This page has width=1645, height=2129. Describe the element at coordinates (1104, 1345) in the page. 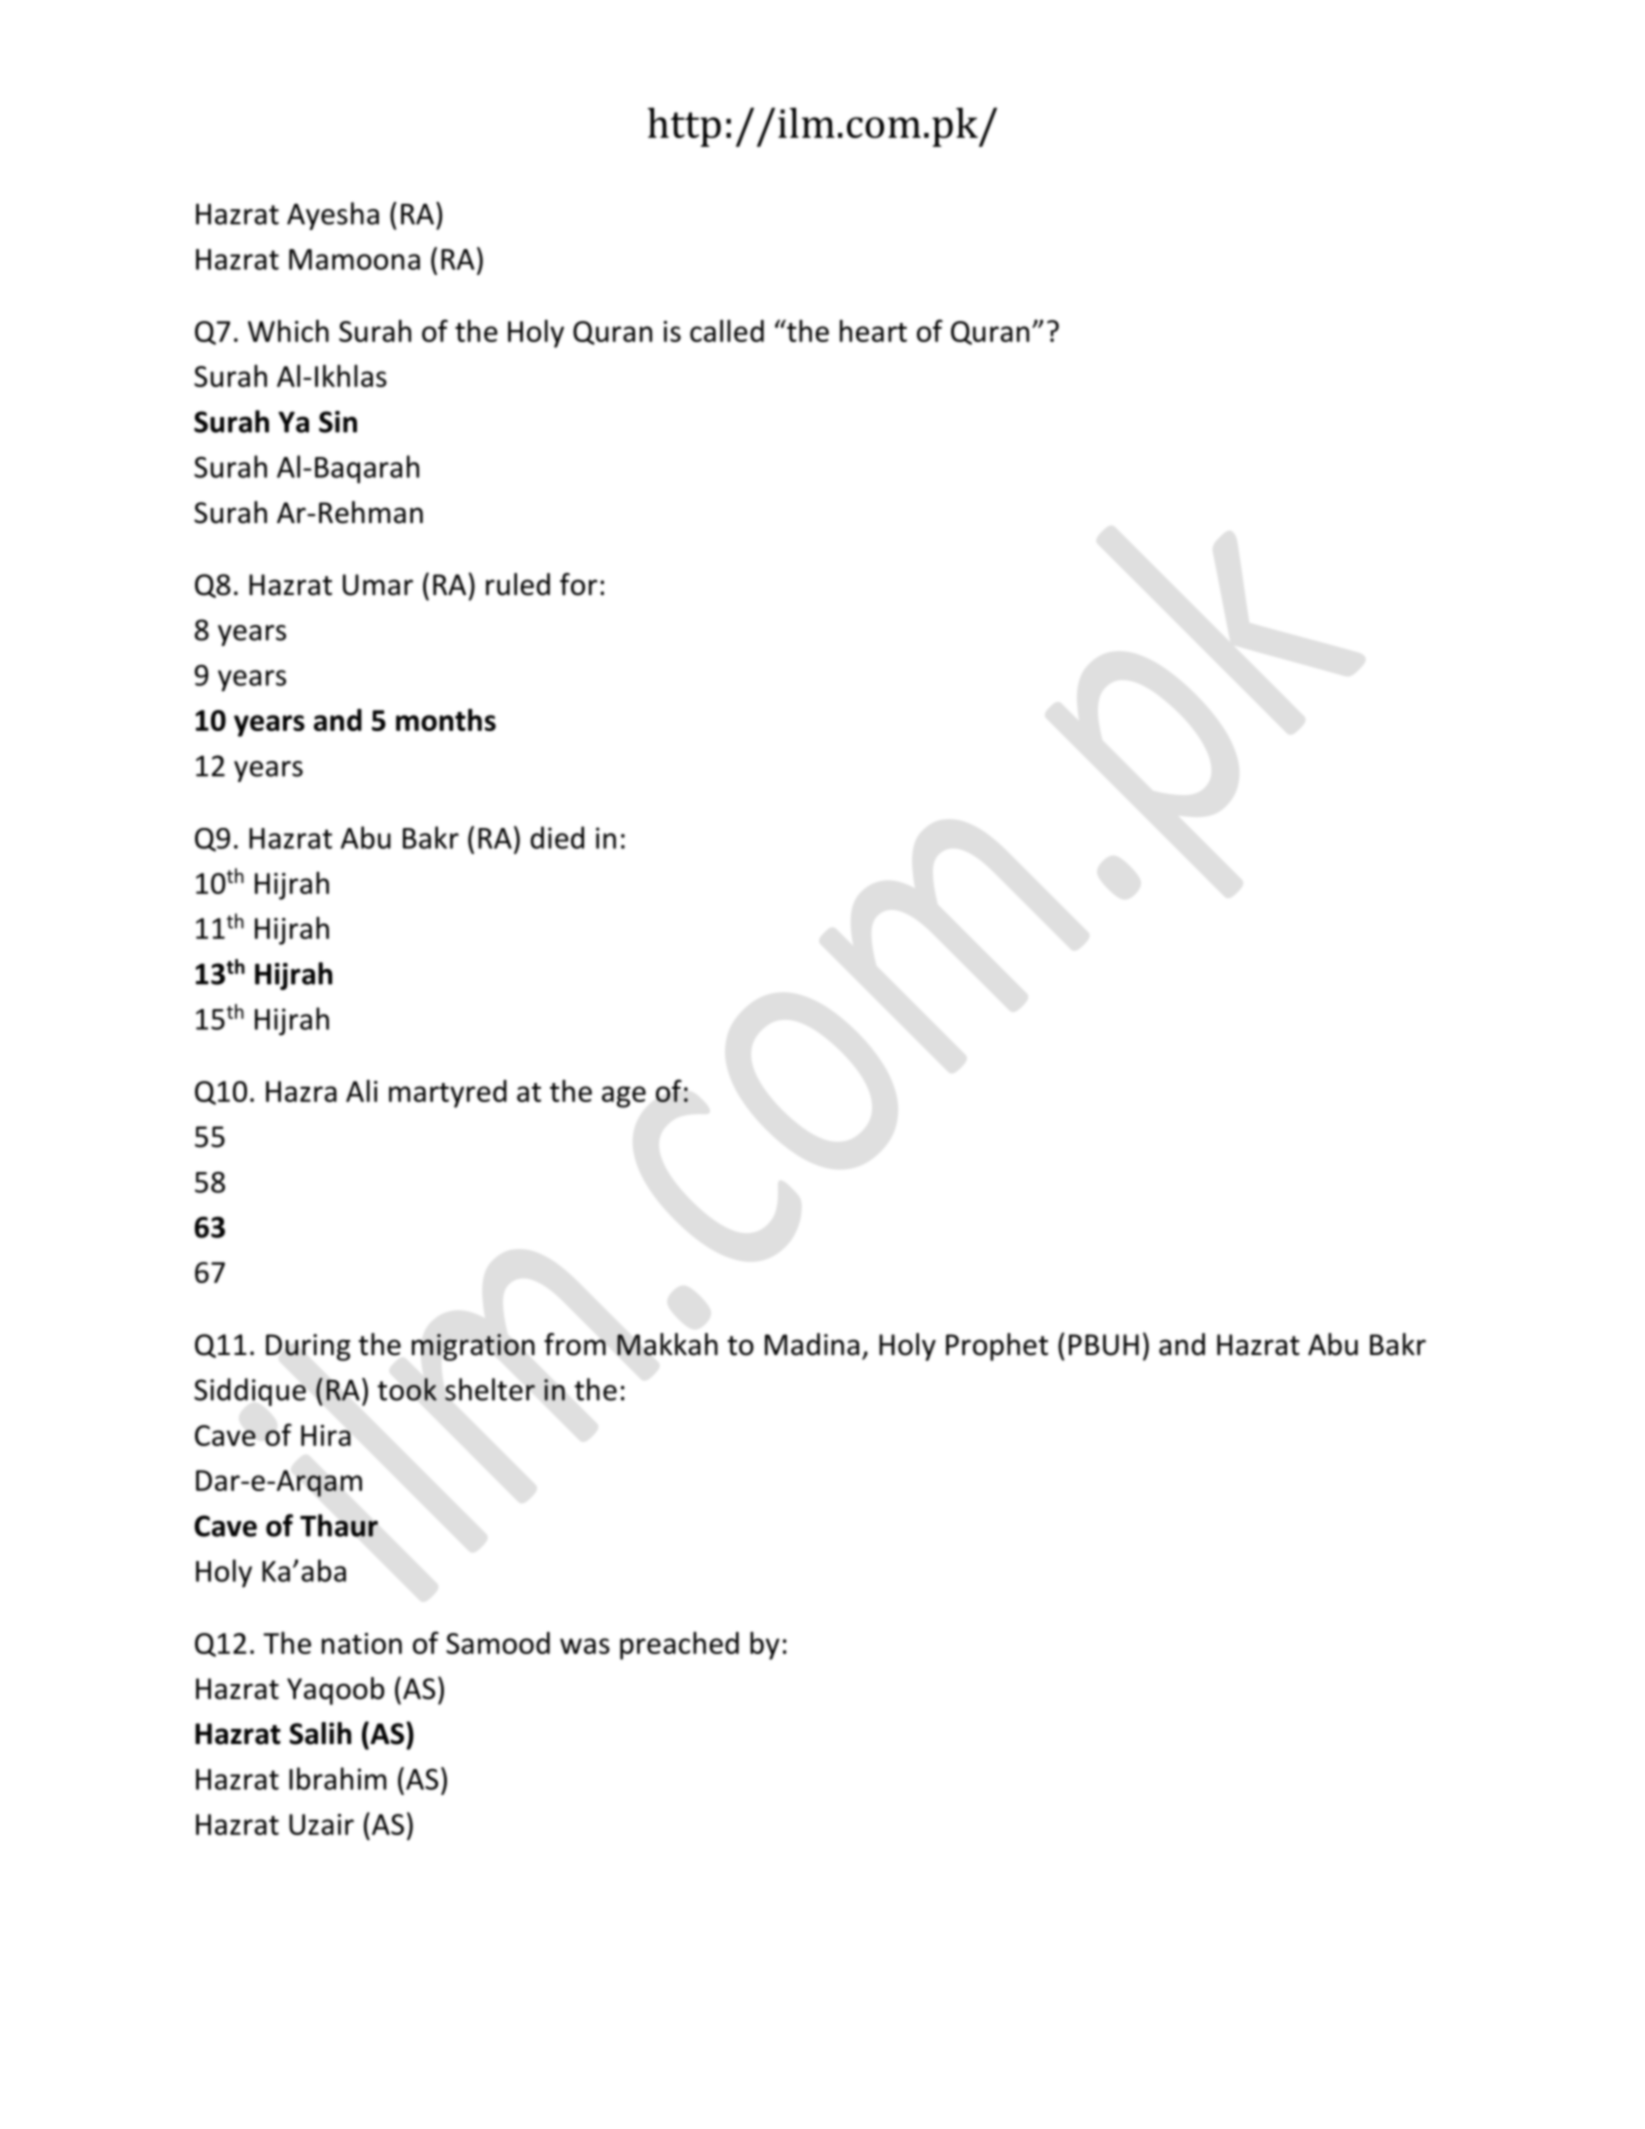

I see `PBUH` at that location.
